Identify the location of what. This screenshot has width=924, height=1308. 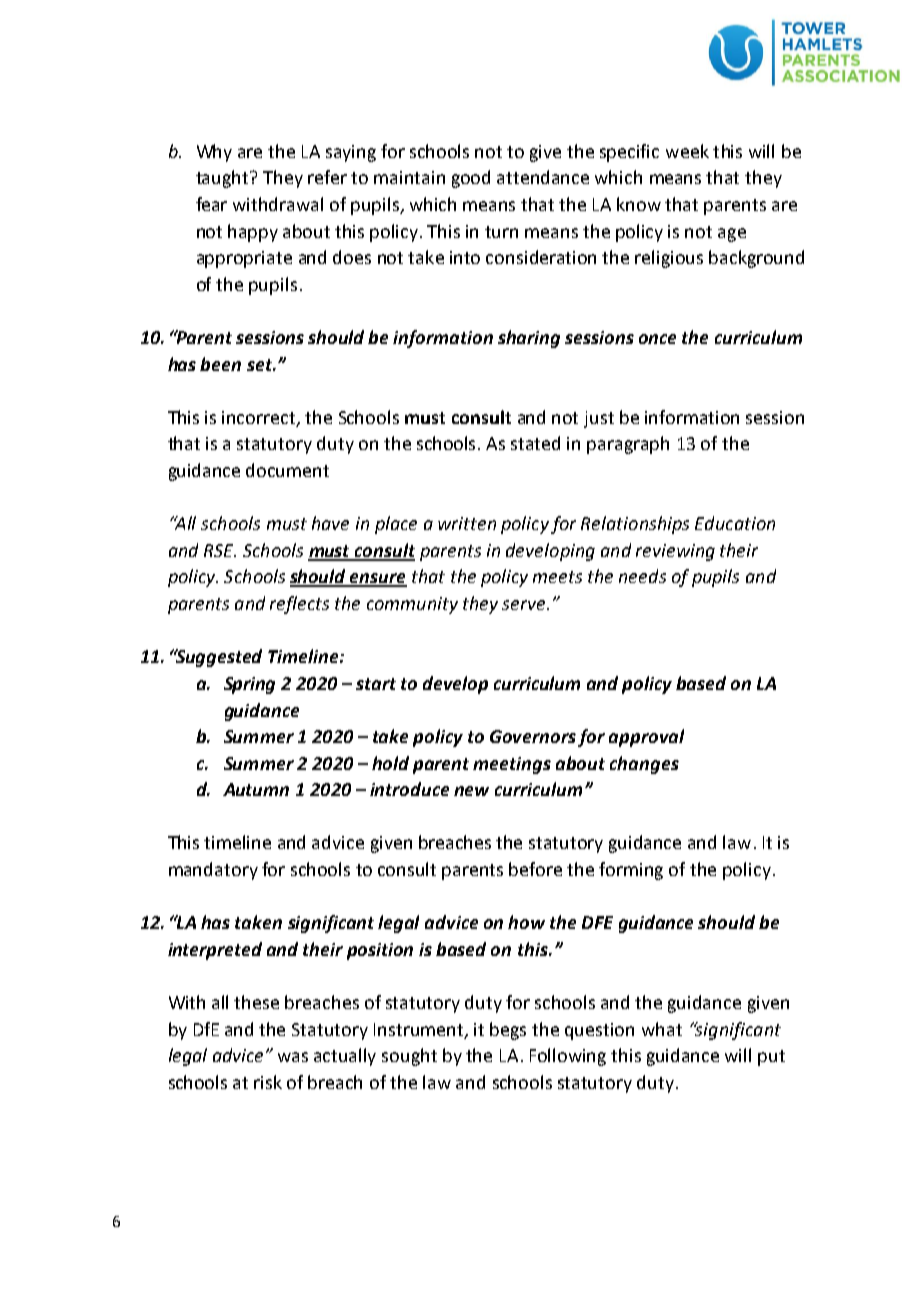
(662, 1029).
